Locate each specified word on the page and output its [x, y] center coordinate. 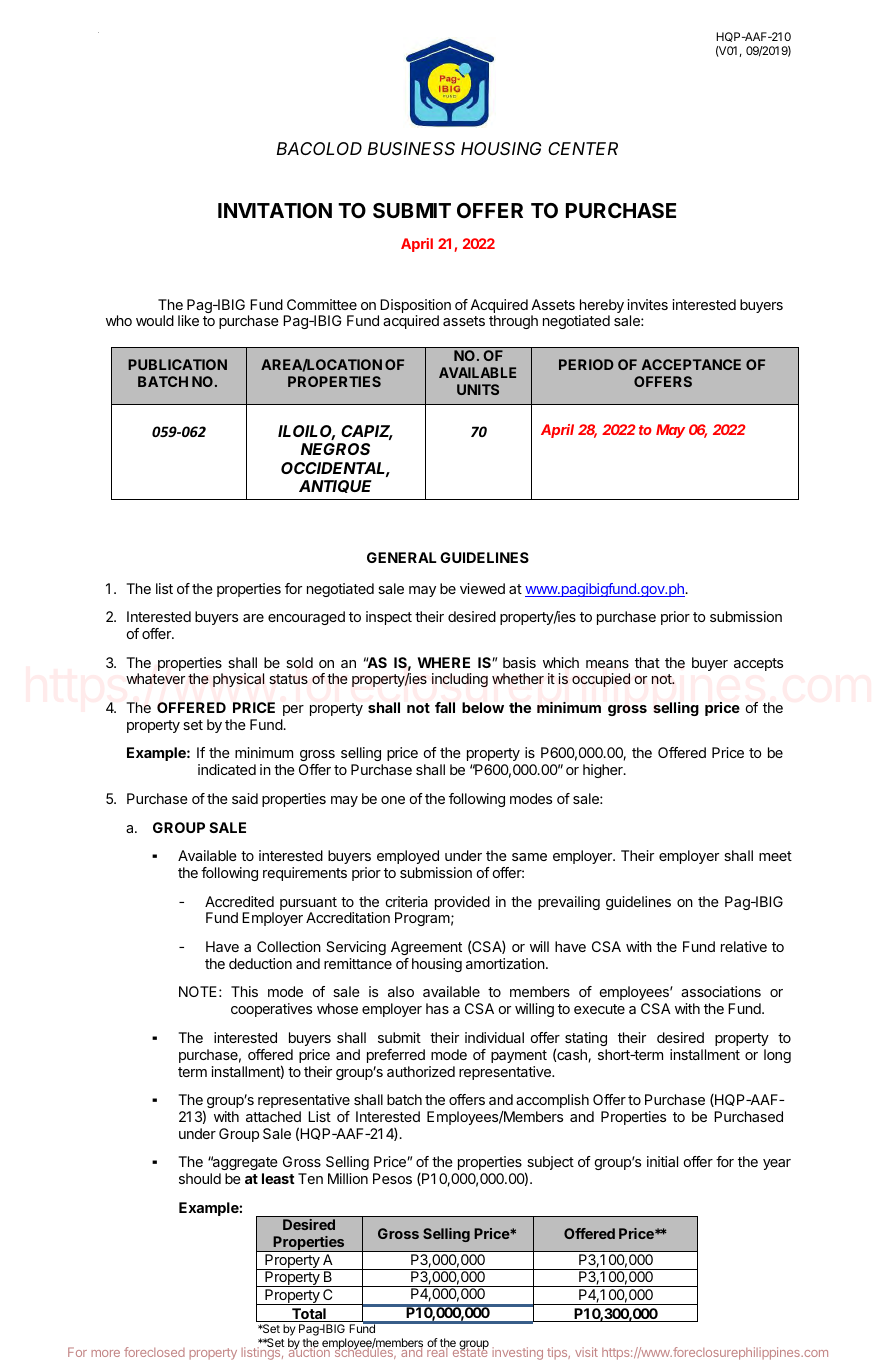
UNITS [478, 389]
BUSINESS [411, 148]
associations [721, 991]
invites [648, 304]
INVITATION [275, 210]
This [244, 991]
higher [604, 771]
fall [445, 707]
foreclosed [154, 1352]
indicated [227, 769]
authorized [421, 1071]
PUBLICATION [177, 364]
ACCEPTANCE [691, 364]
